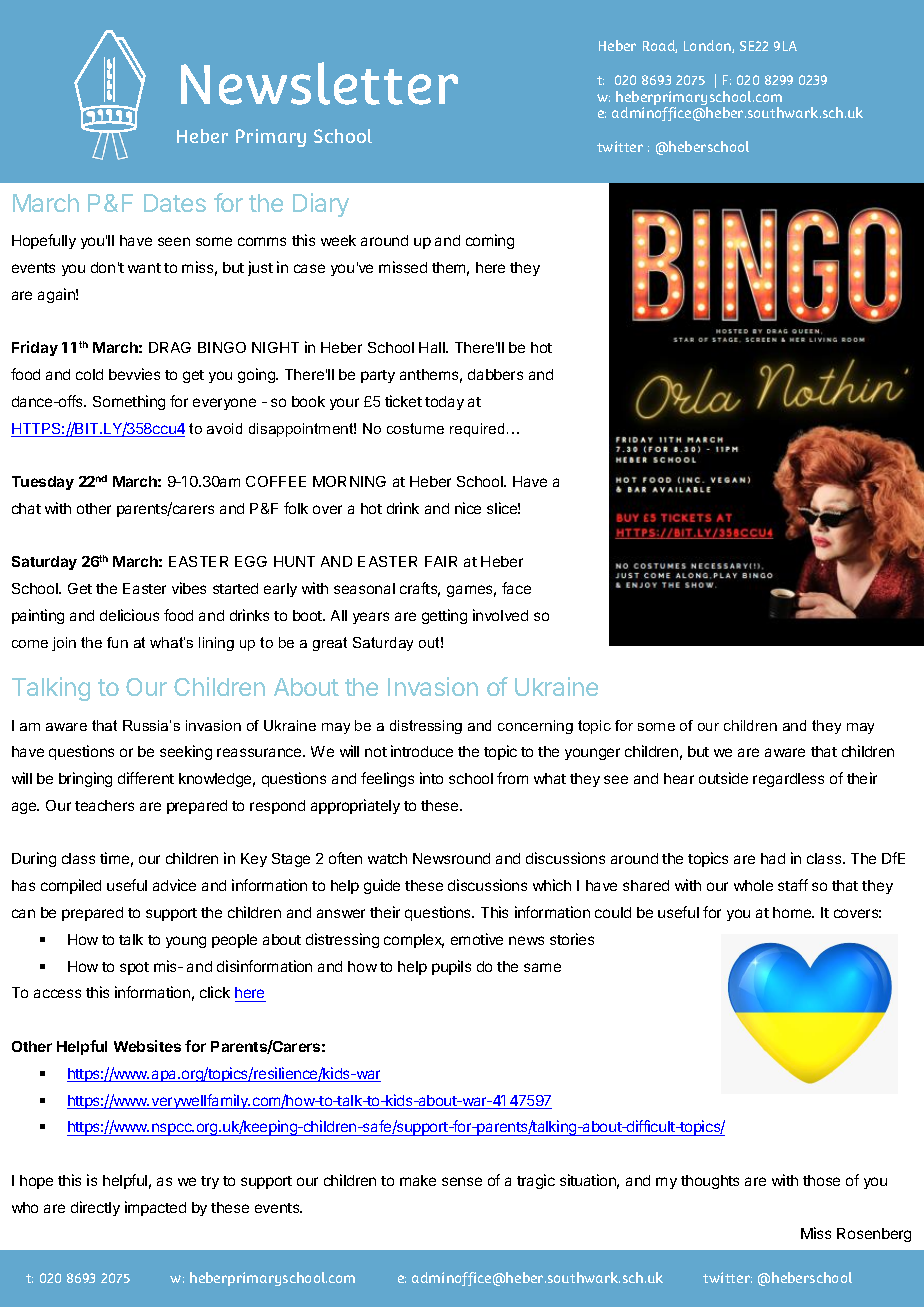 The height and width of the screenshot is (1307, 924). I want to click on regardless, so click(788, 780).
